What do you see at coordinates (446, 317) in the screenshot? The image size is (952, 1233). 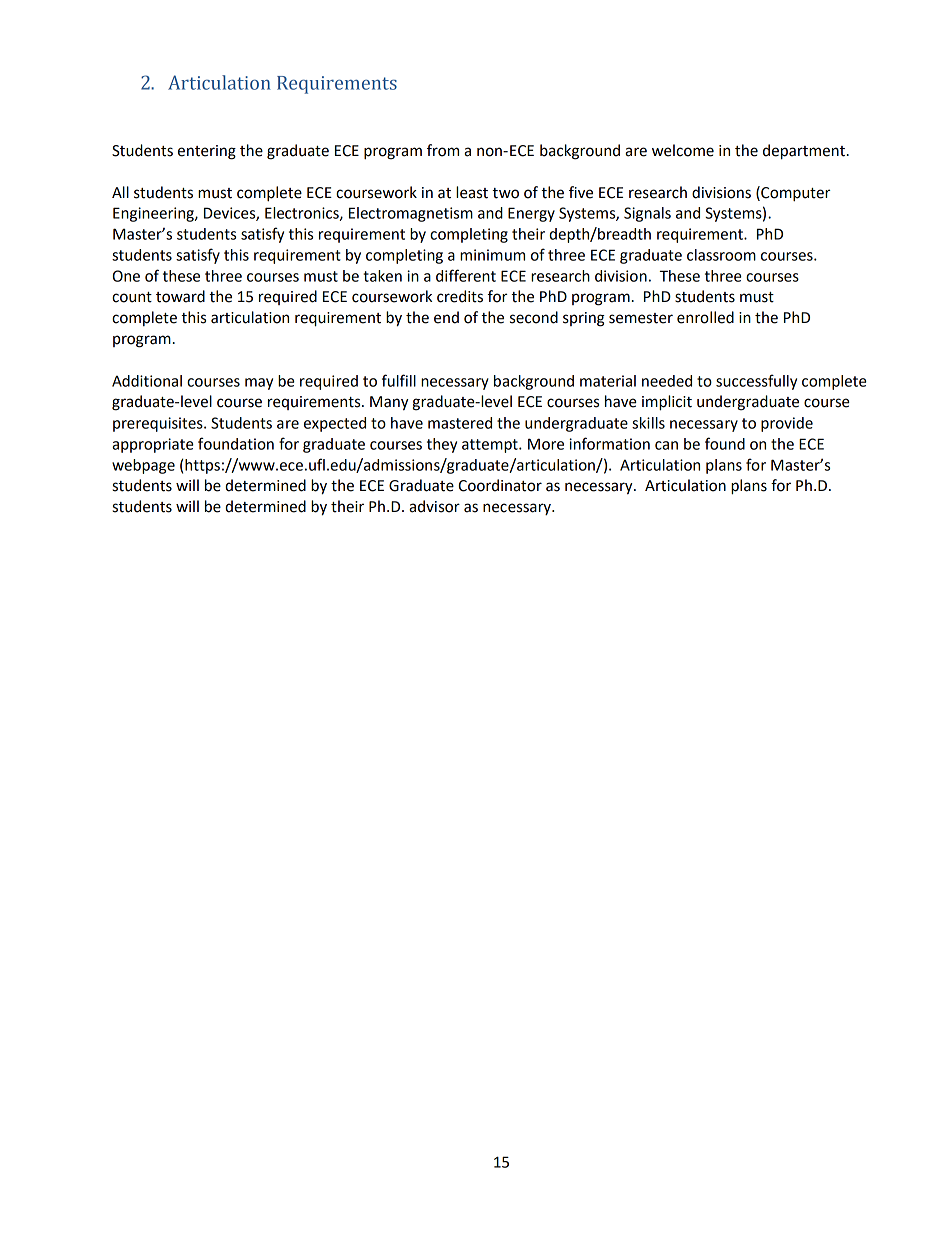 I see `end` at bounding box center [446, 317].
